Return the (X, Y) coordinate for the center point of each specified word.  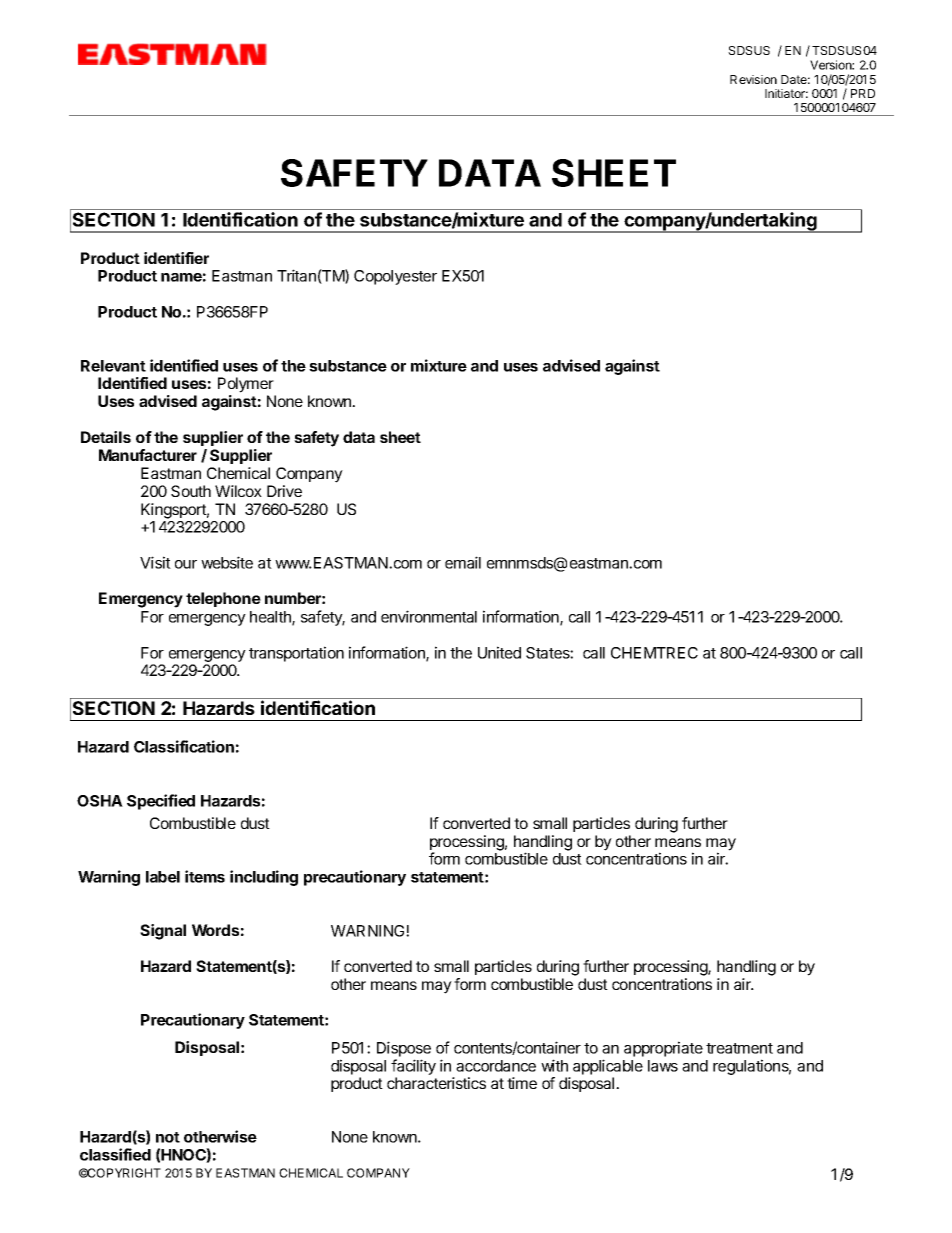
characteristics (436, 1083)
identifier (176, 258)
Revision (753, 79)
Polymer (246, 385)
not (168, 1137)
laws (663, 1066)
